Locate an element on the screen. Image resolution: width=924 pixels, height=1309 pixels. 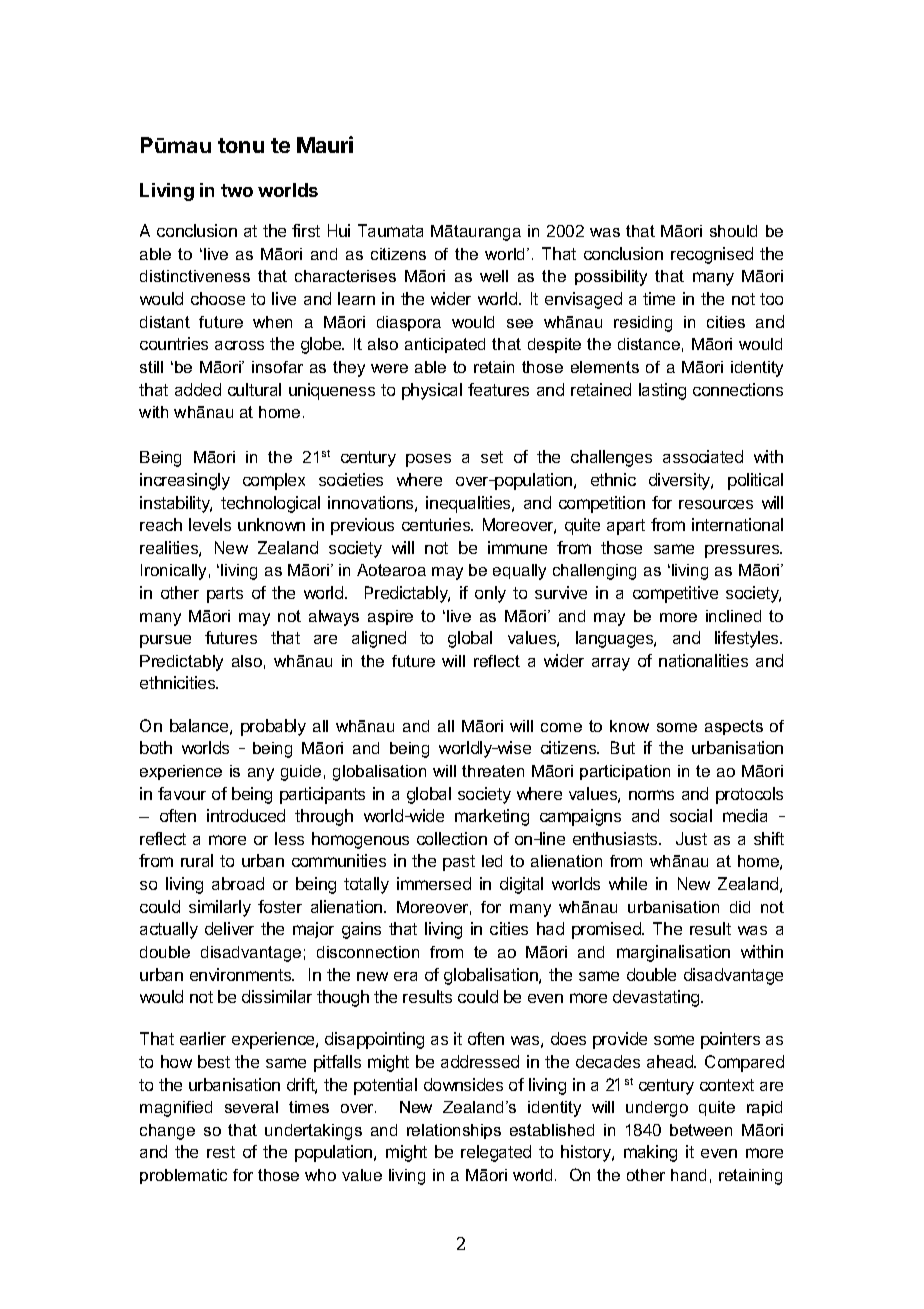
added is located at coordinates (198, 389).
